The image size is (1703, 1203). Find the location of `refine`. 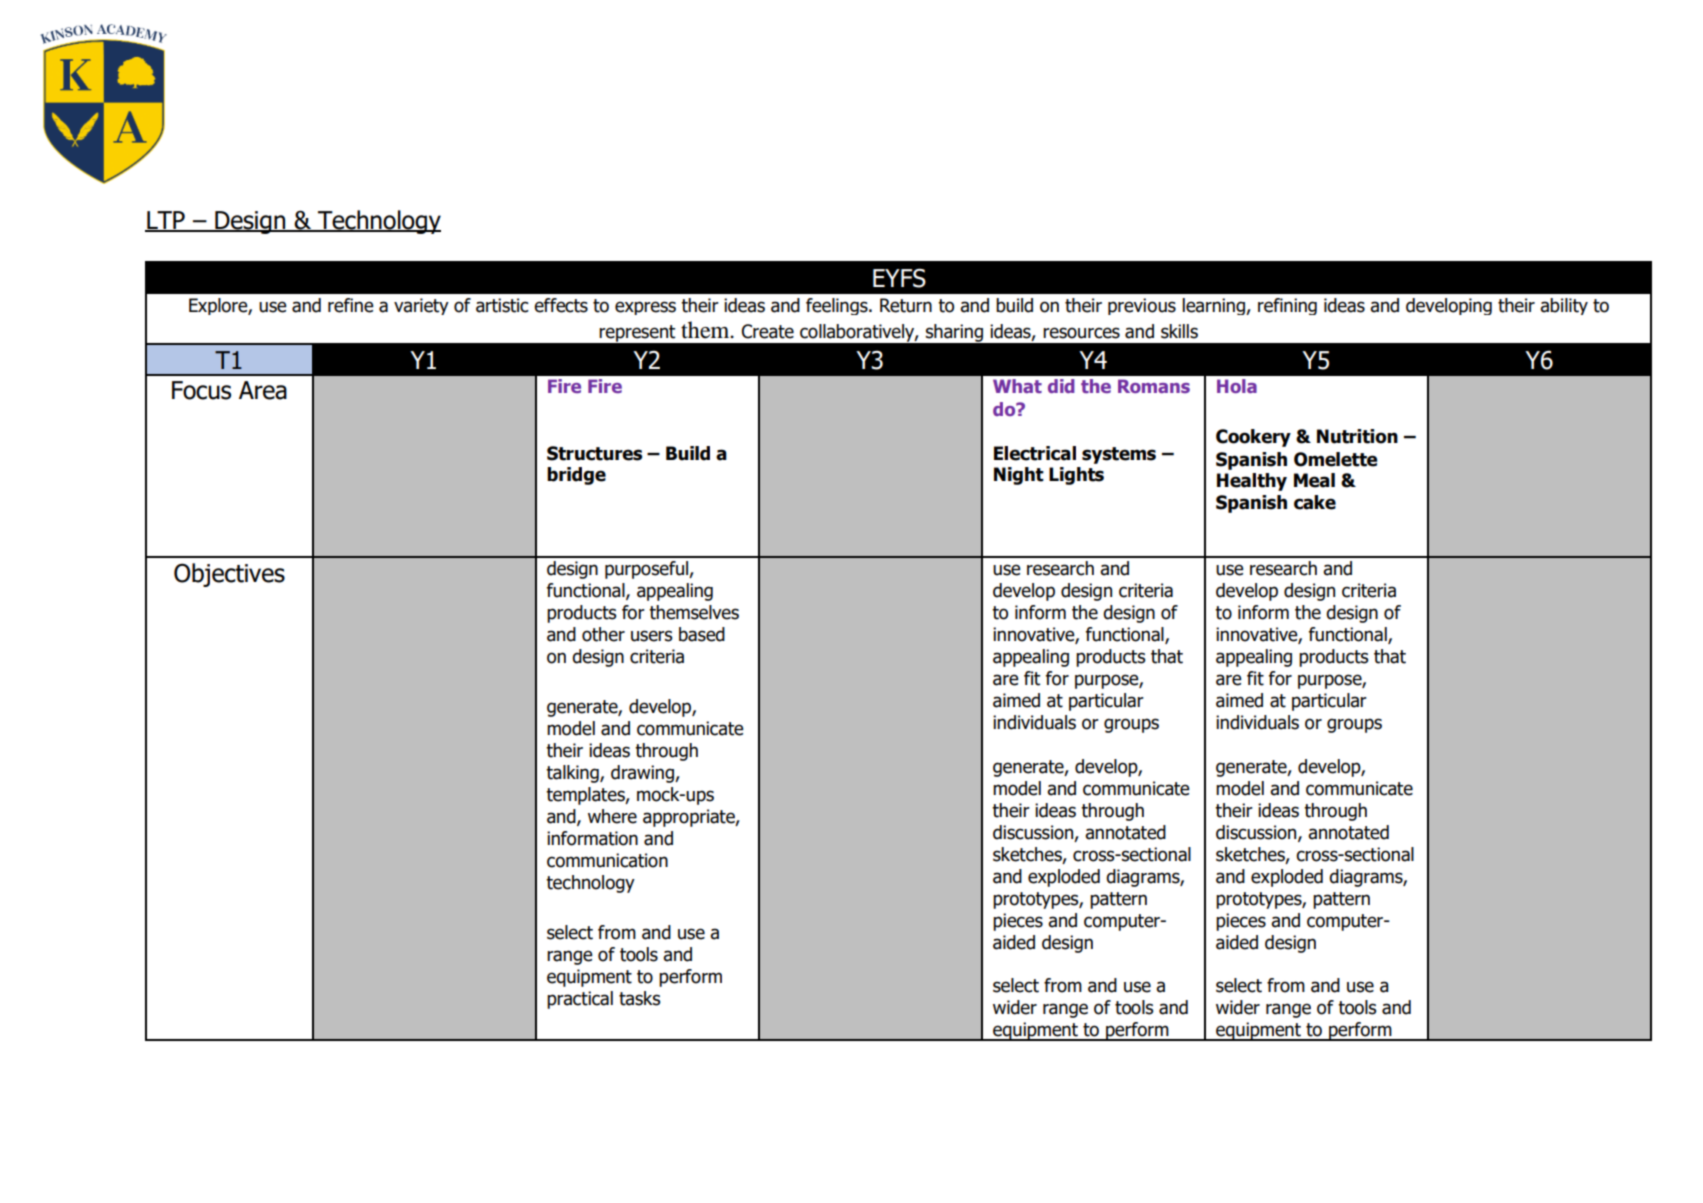

refine is located at coordinates (351, 305).
